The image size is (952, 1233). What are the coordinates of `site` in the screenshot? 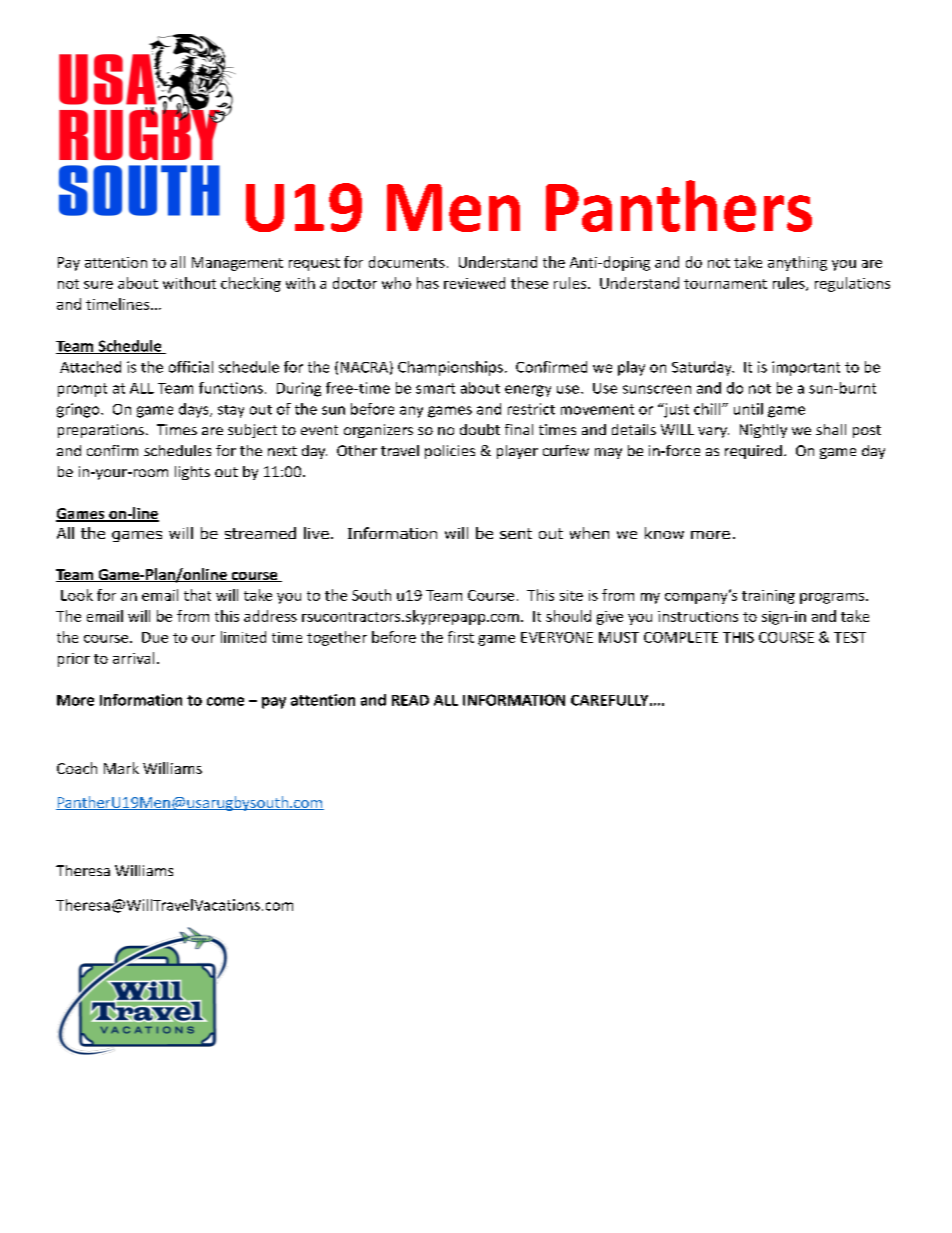 It's located at (571, 595).
